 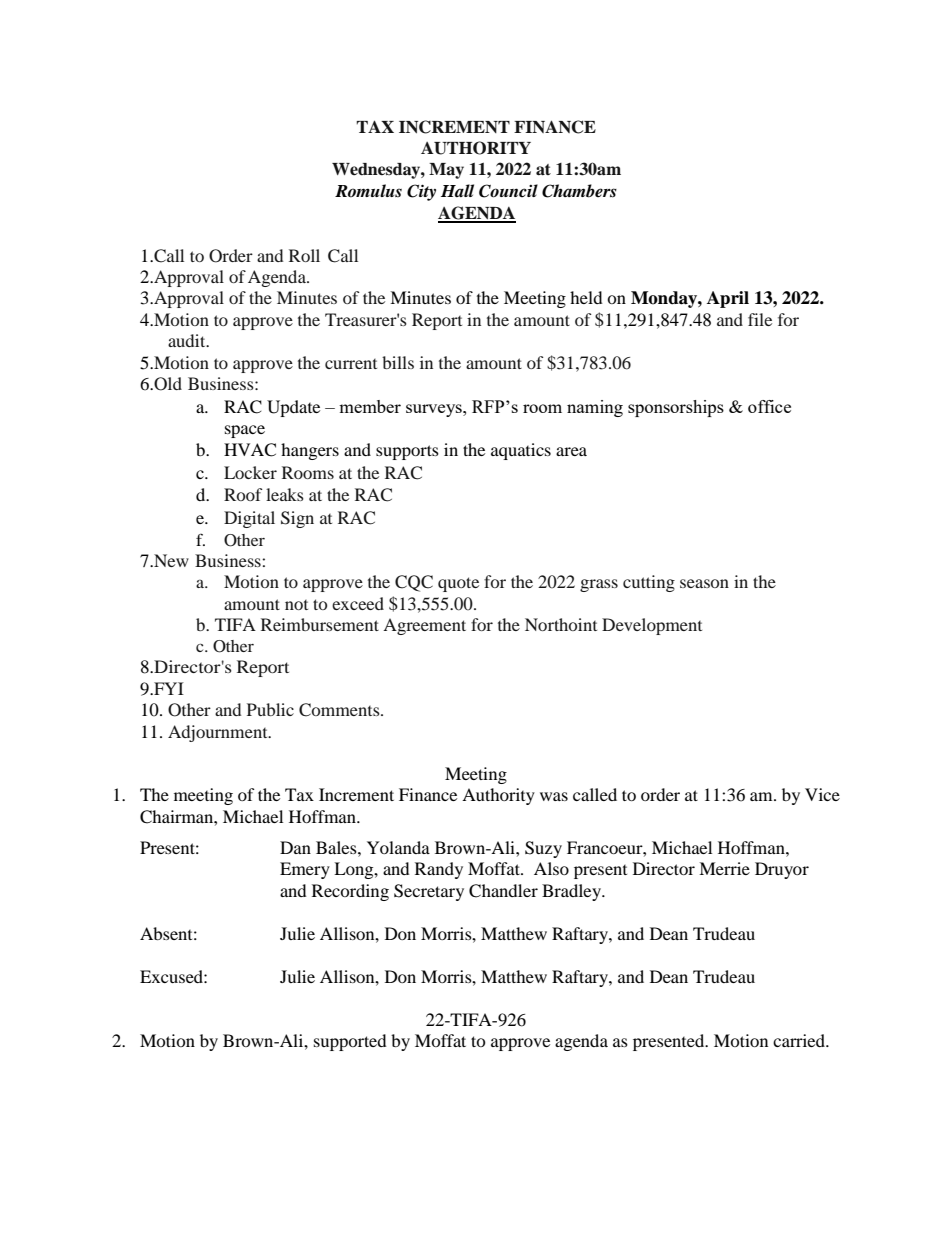 What do you see at coordinates (822, 794) in the screenshot?
I see `Vice` at bounding box center [822, 794].
